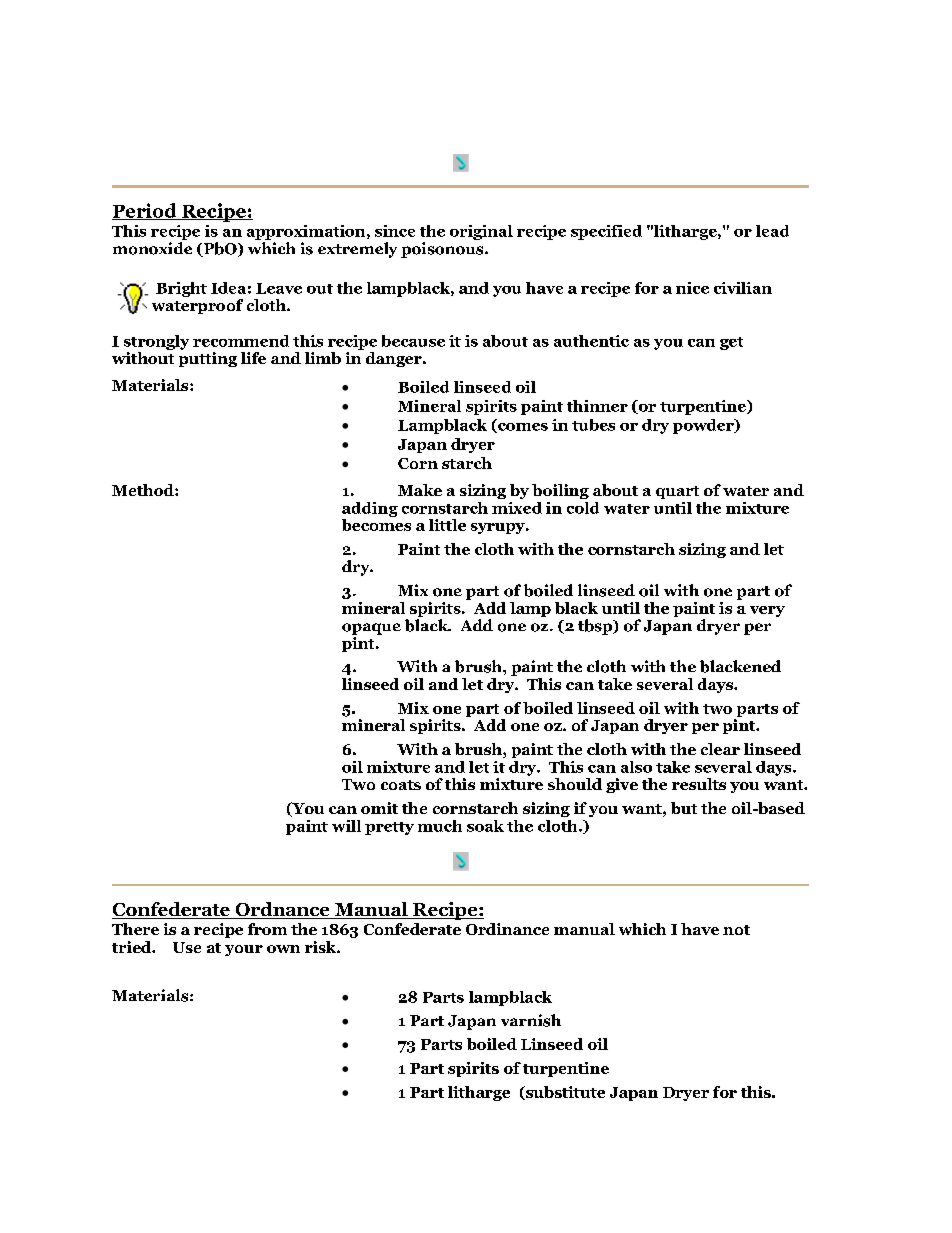 The width and height of the screenshot is (952, 1233). I want to click on nice, so click(692, 288).
